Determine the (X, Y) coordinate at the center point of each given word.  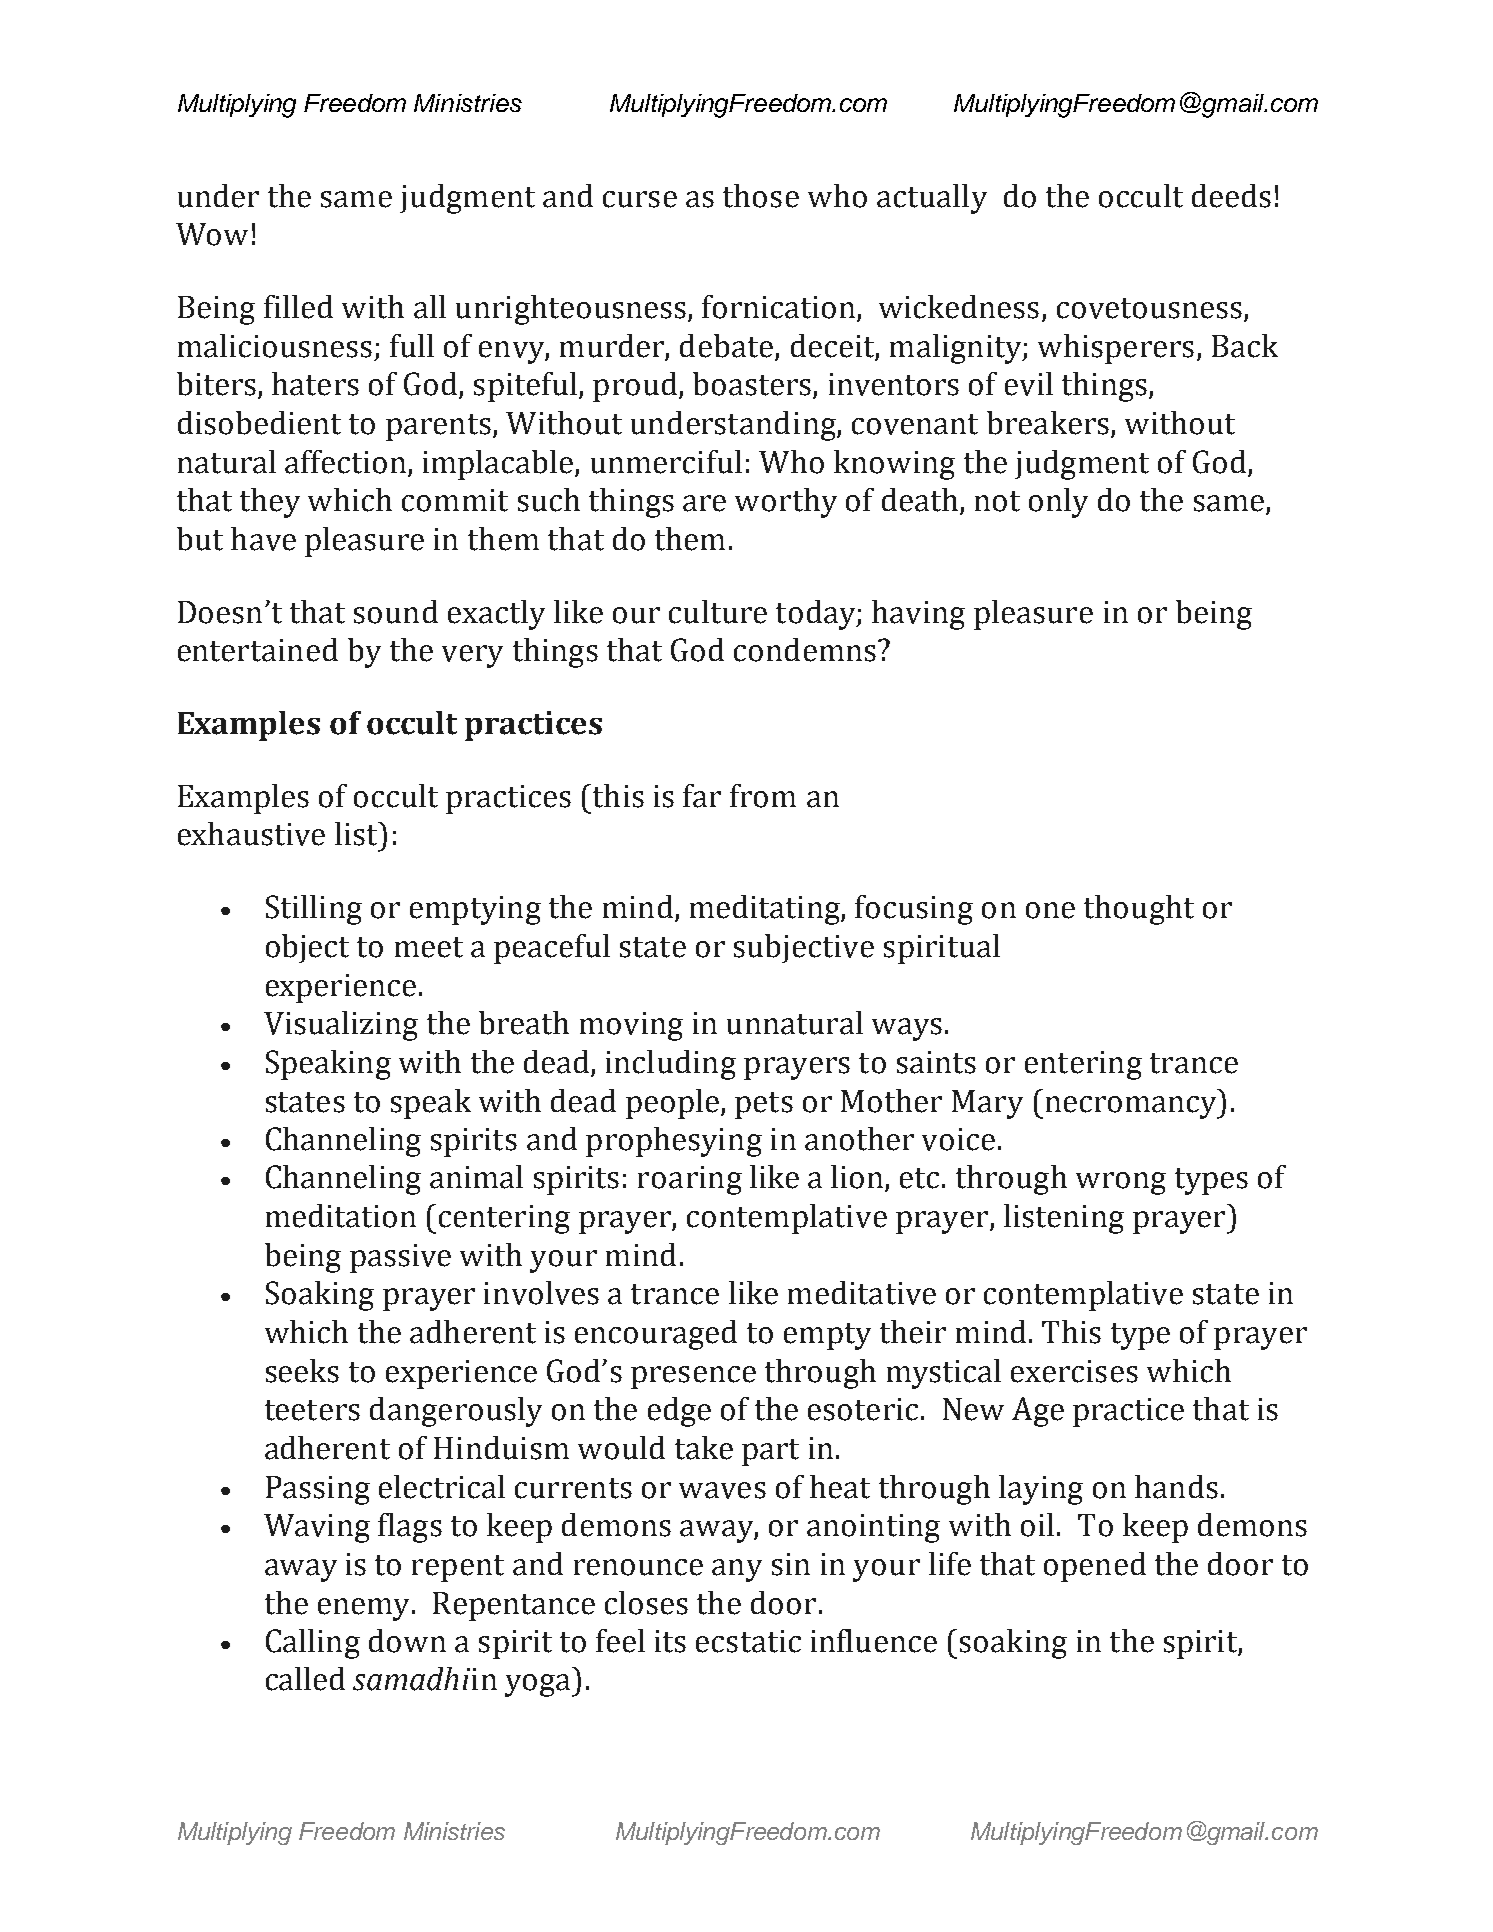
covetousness (1149, 308)
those (761, 196)
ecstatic (748, 1641)
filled (298, 307)
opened (1095, 1567)
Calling (313, 1644)
